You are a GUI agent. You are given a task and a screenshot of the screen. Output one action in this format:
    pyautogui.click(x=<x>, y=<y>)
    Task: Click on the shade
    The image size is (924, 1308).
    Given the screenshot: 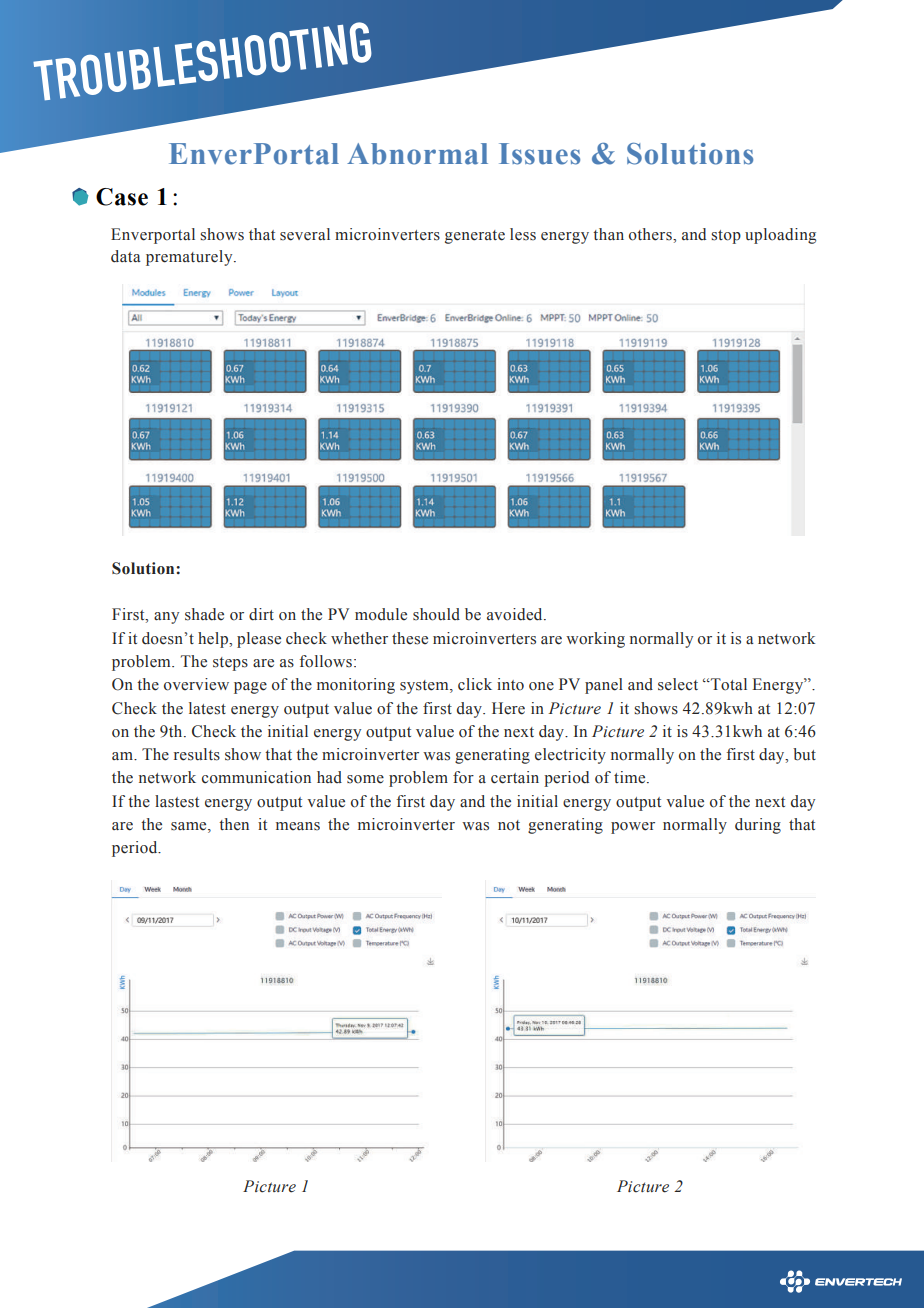 What is the action you would take?
    pyautogui.click(x=204, y=614)
